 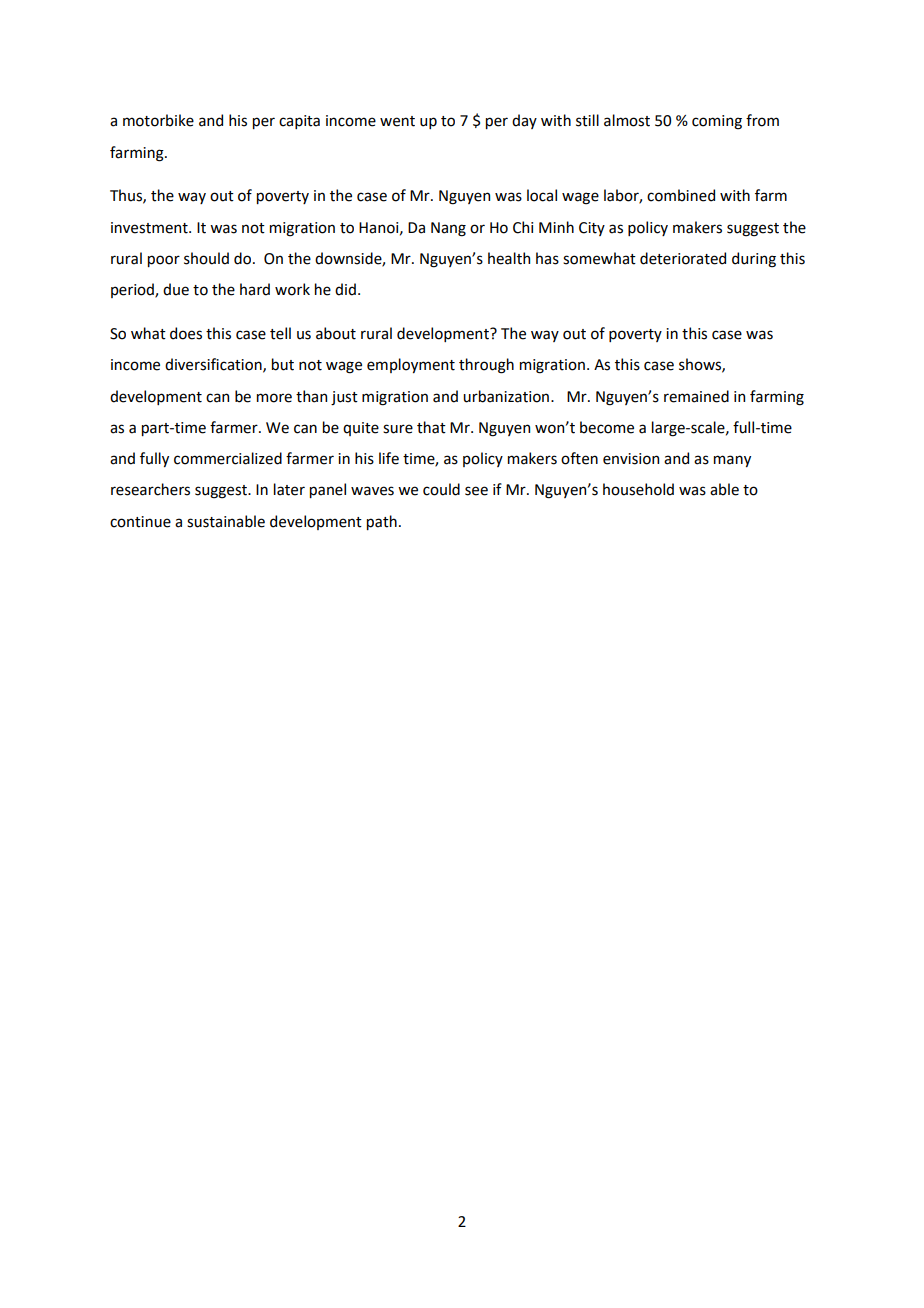 What do you see at coordinates (274, 398) in the screenshot?
I see `more` at bounding box center [274, 398].
